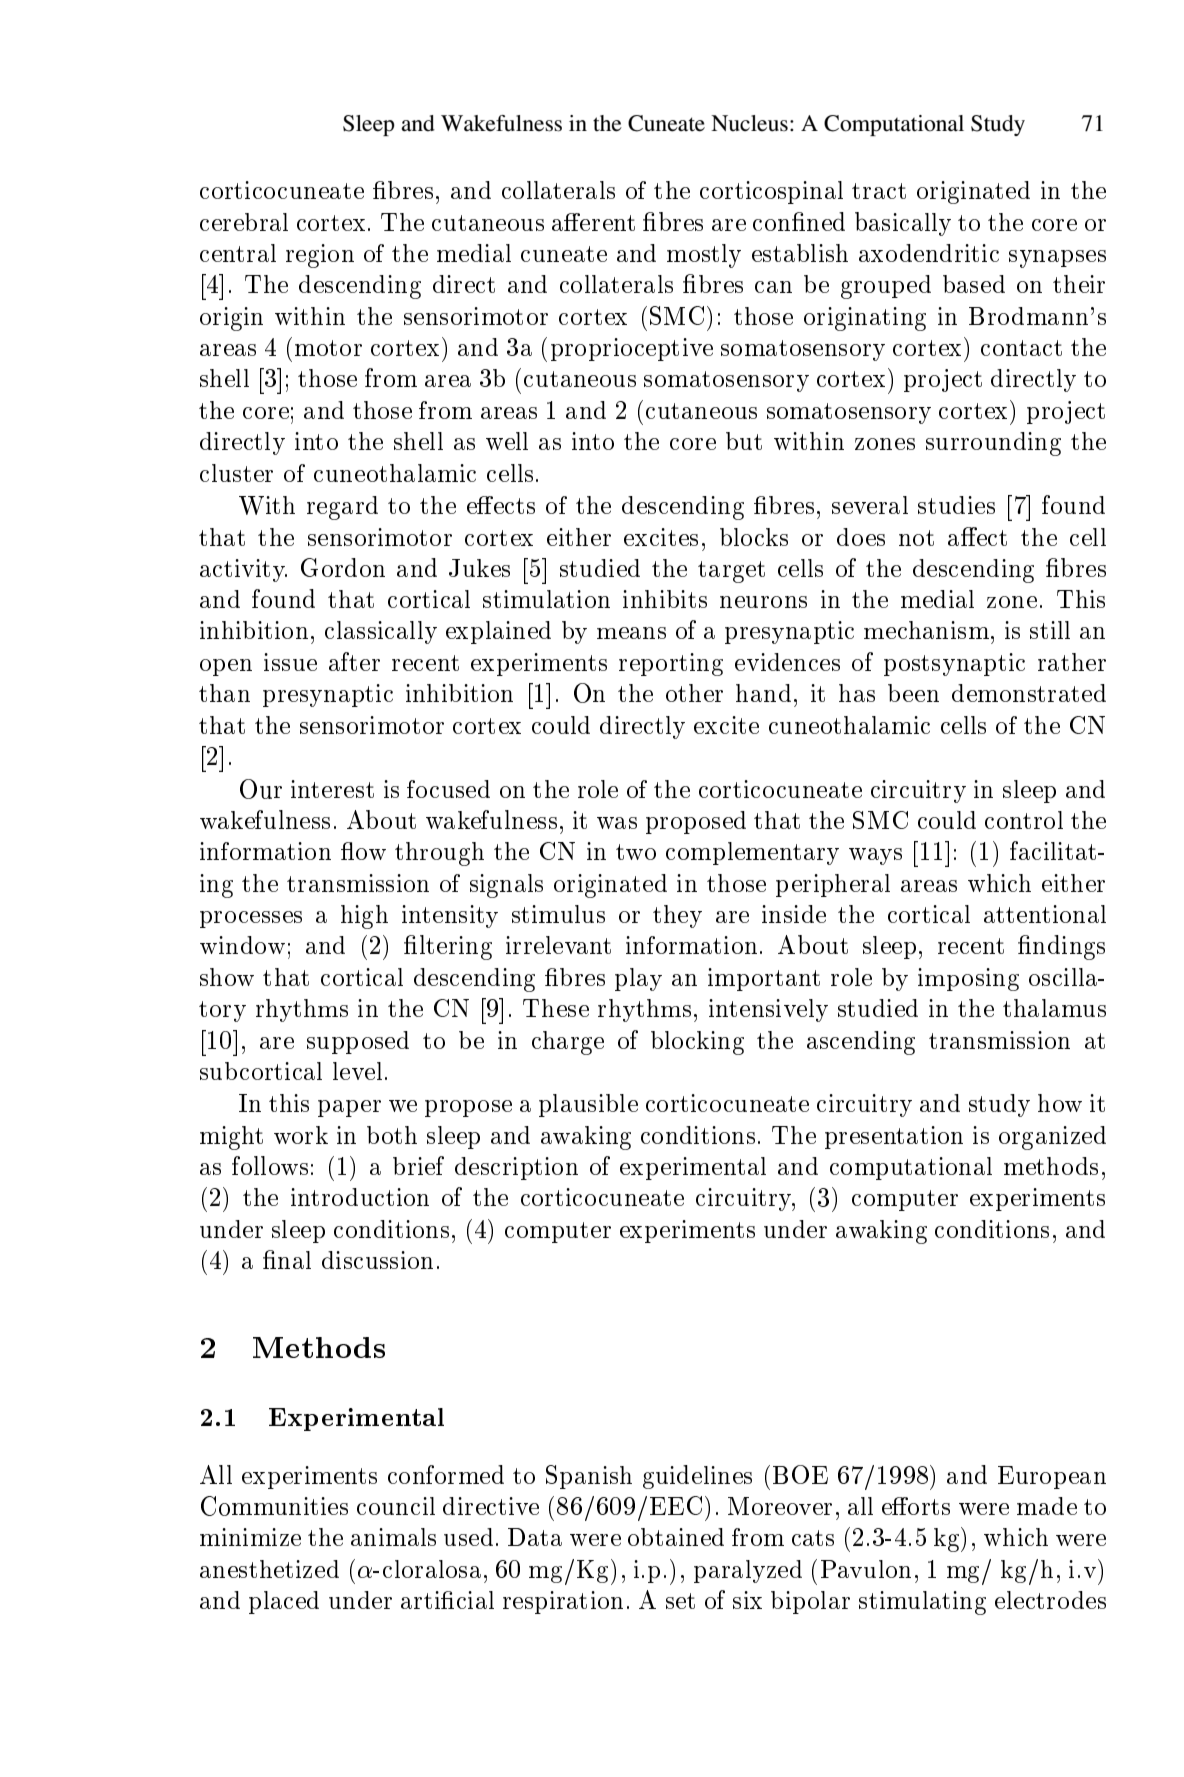  What do you see at coordinates (1024, 820) in the screenshot?
I see `control` at bounding box center [1024, 820].
